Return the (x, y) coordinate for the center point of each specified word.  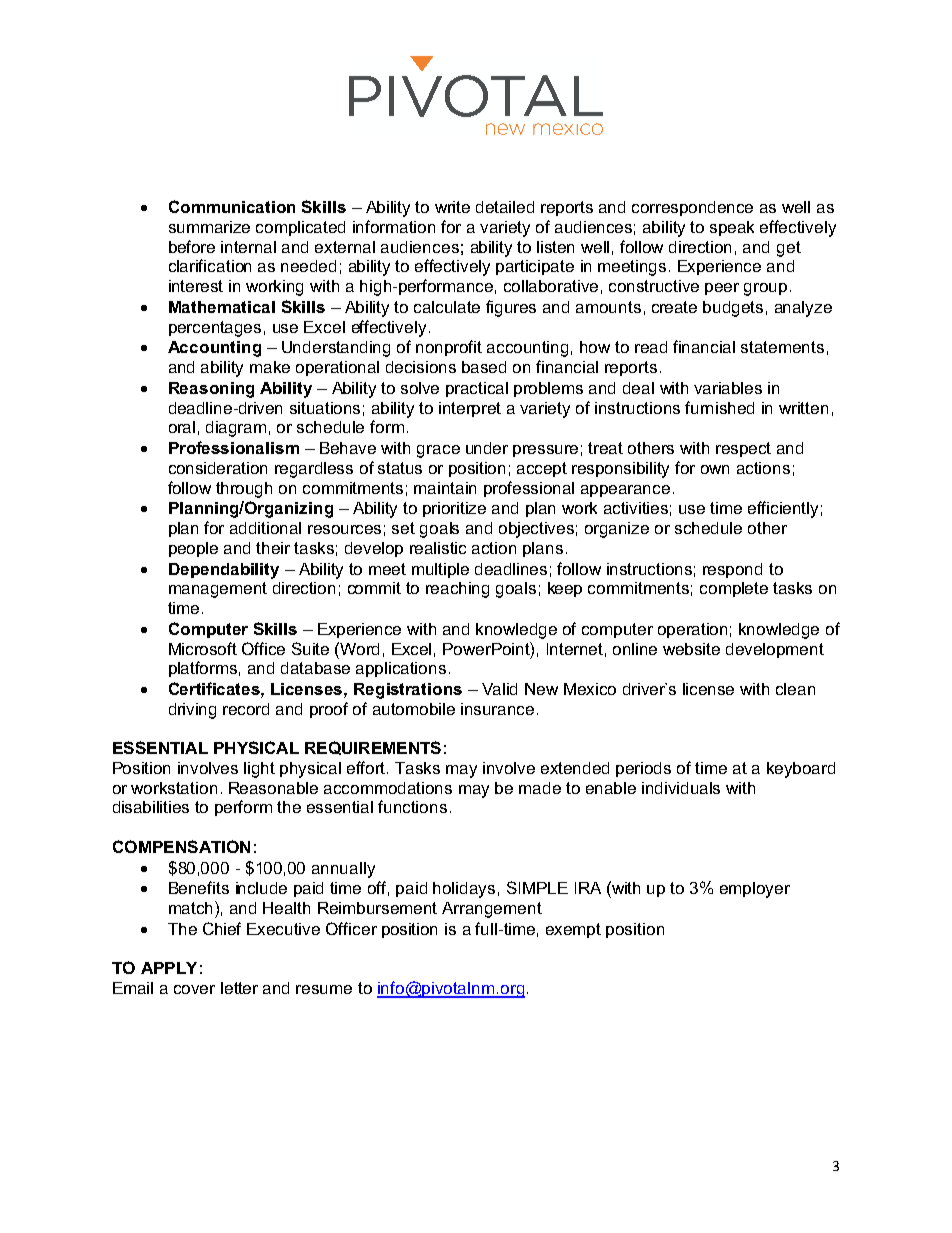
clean (795, 689)
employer (755, 890)
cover (194, 989)
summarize (209, 227)
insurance (497, 709)
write (452, 207)
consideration (218, 468)
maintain (445, 488)
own (715, 469)
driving (192, 711)
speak (732, 228)
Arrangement (492, 910)
